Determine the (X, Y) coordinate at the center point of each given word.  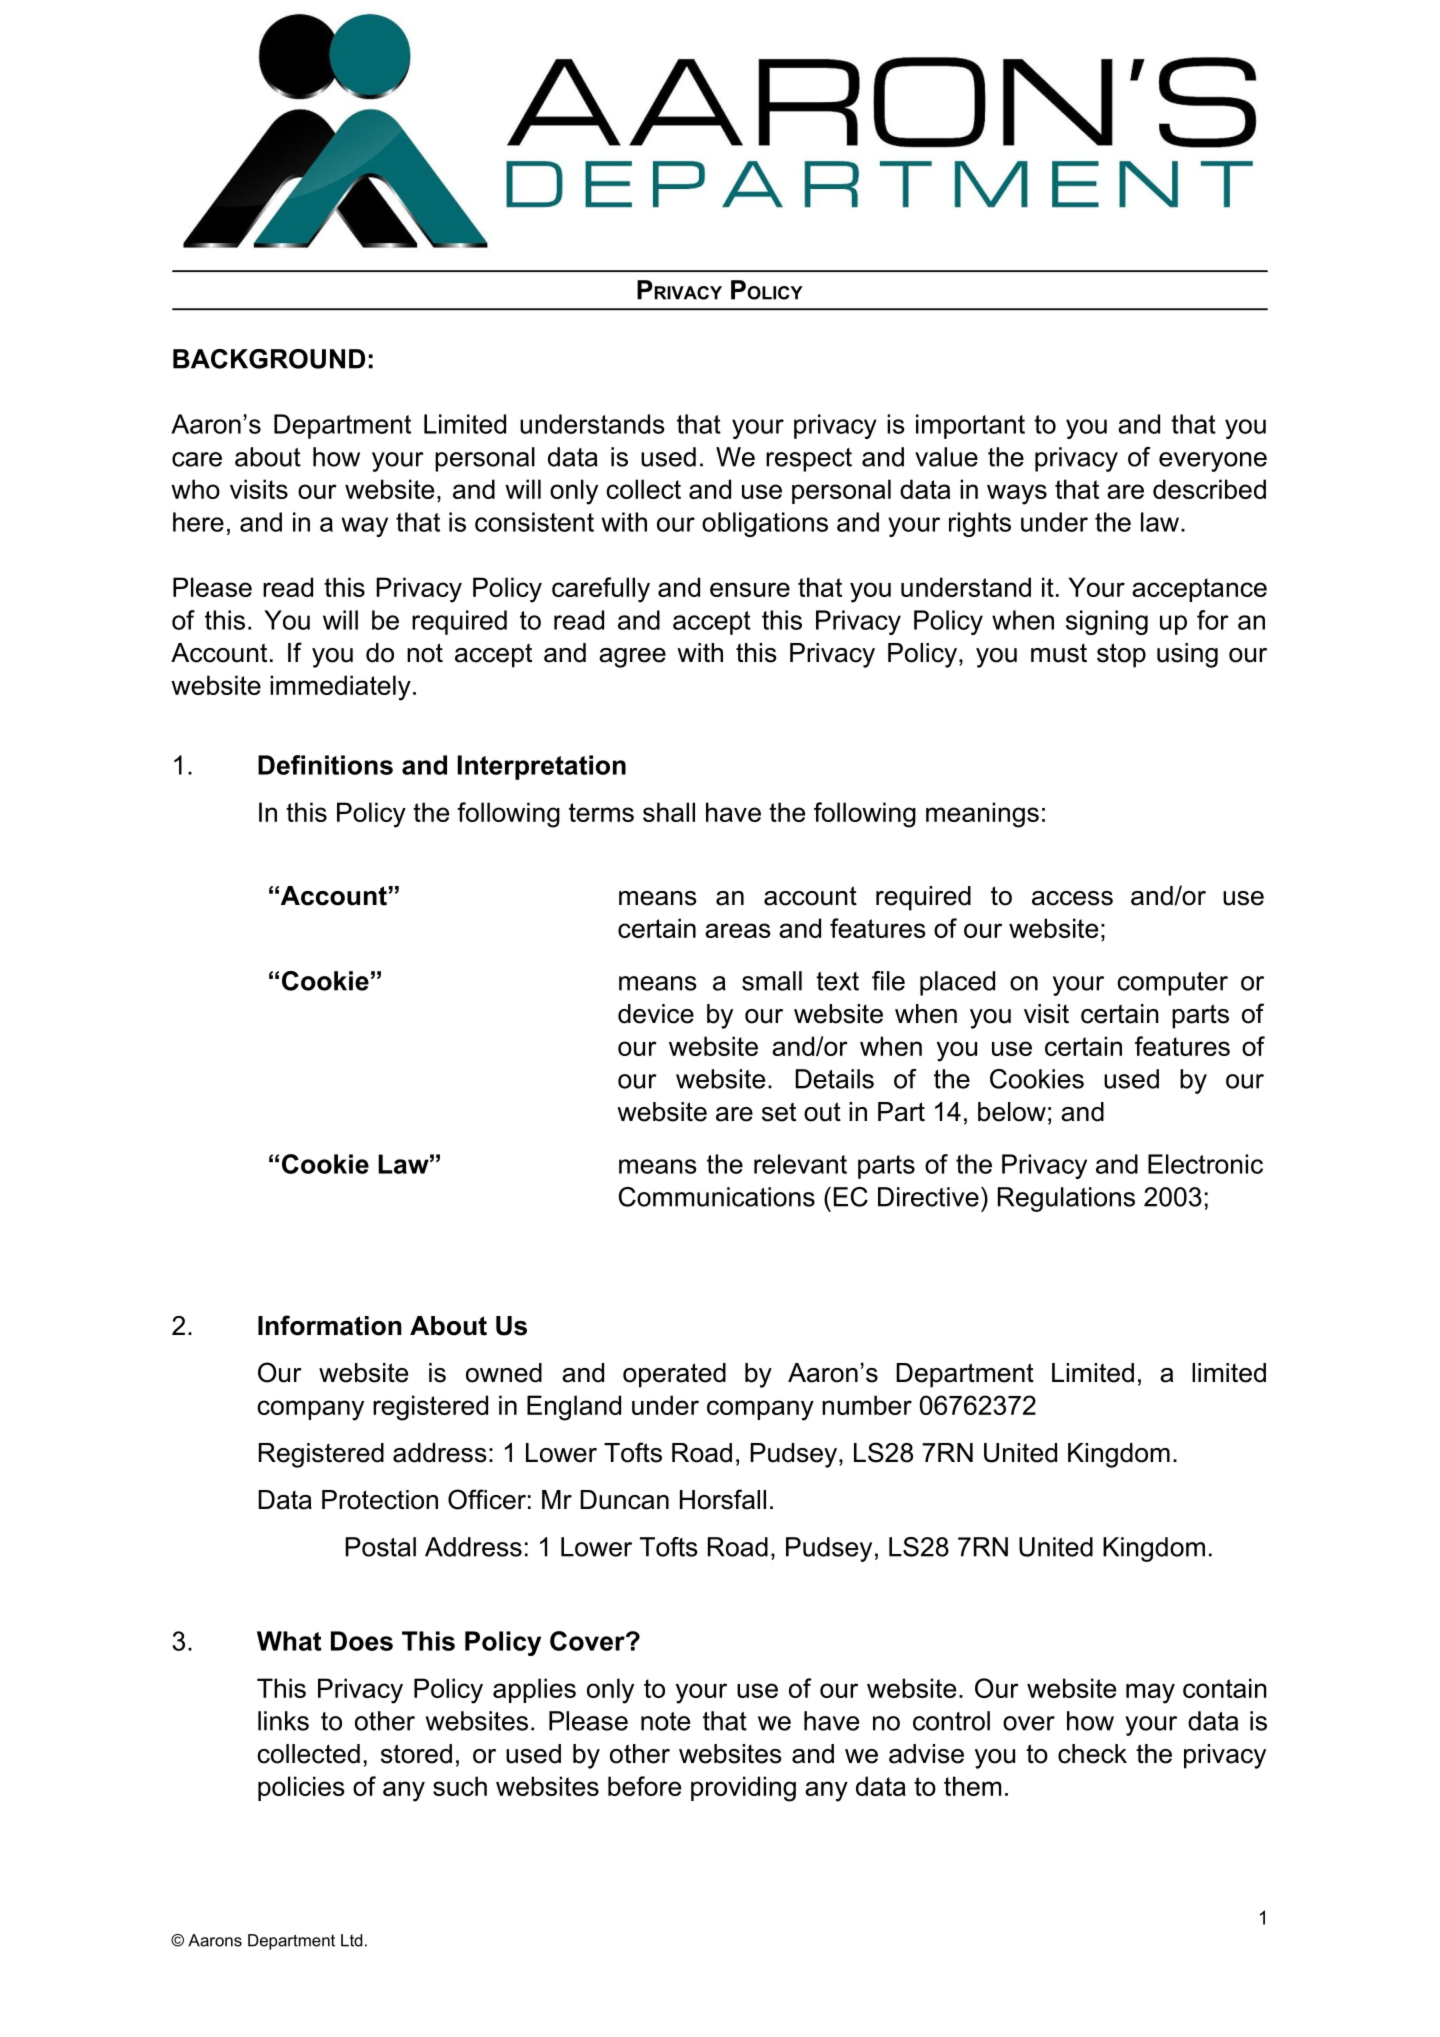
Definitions (325, 765)
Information (330, 1325)
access (1072, 898)
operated (674, 1375)
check (1092, 1754)
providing (743, 1789)
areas (738, 930)
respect (809, 460)
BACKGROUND (269, 359)
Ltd (351, 1940)
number (867, 1405)
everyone (1213, 462)
